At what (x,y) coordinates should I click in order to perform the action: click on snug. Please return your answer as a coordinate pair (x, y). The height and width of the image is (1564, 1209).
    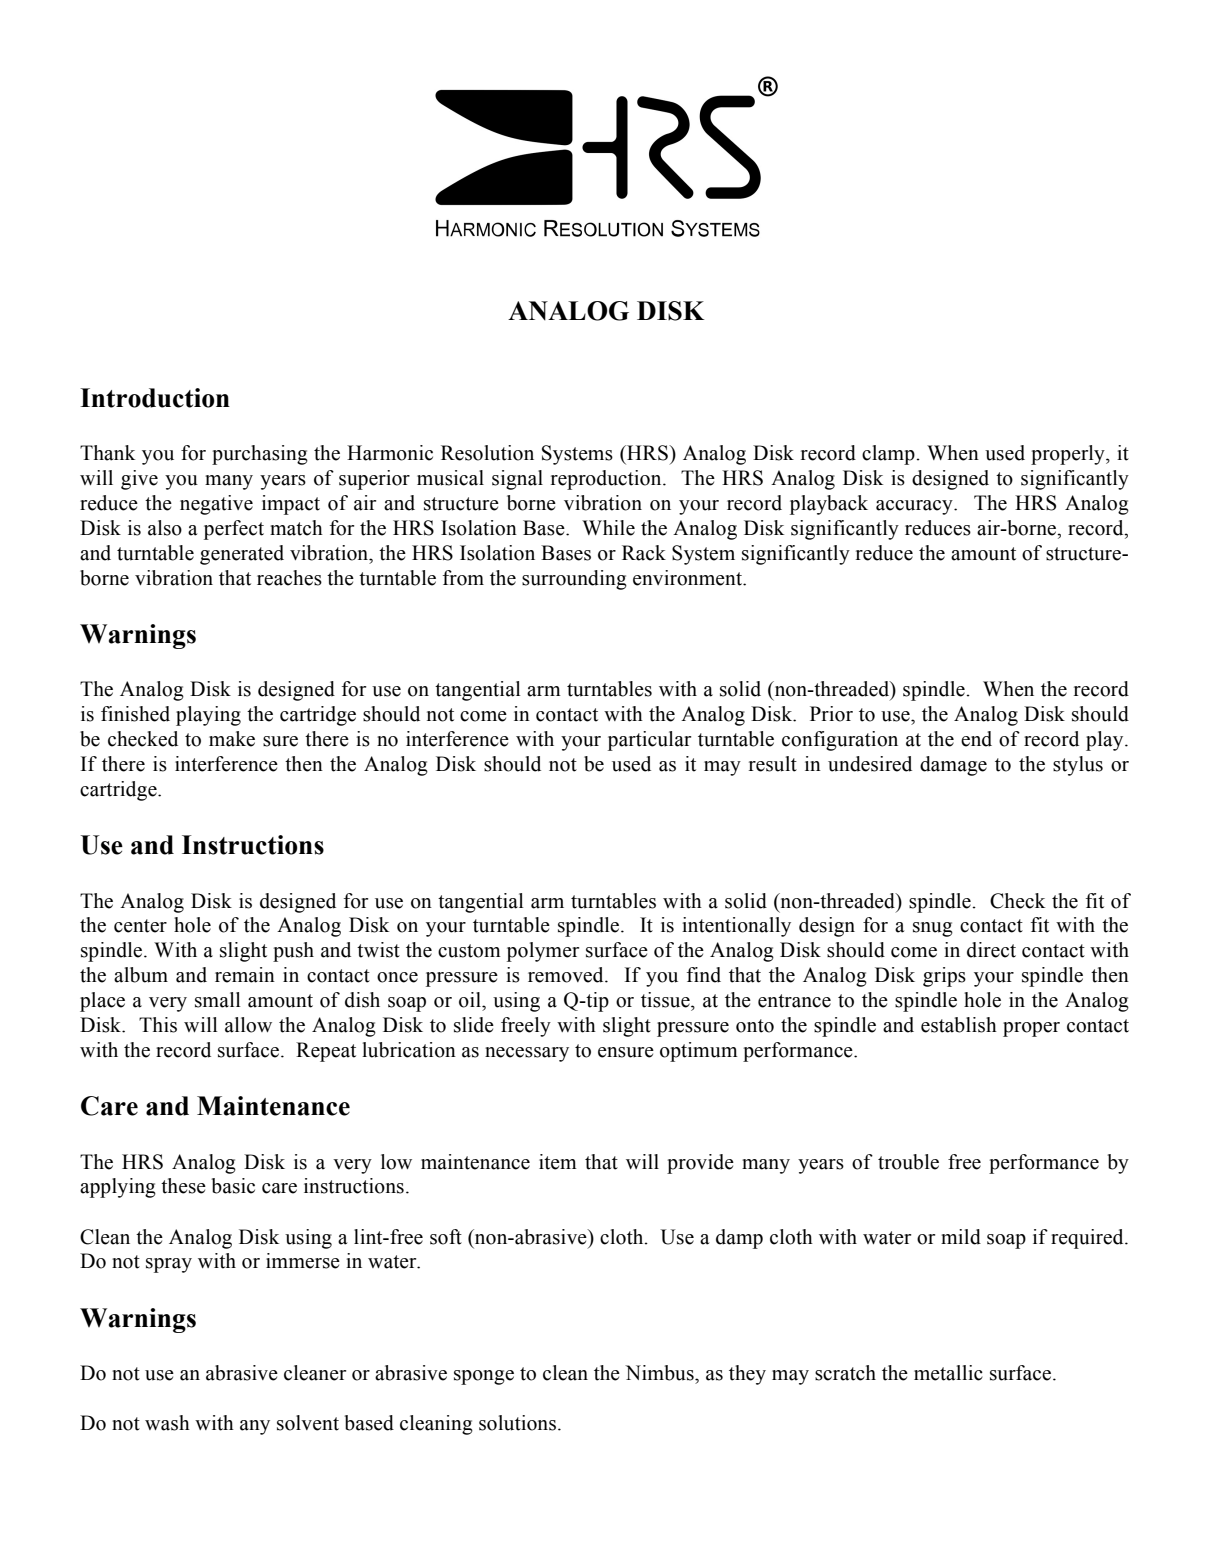
    Looking at the image, I should click on (933, 929).
